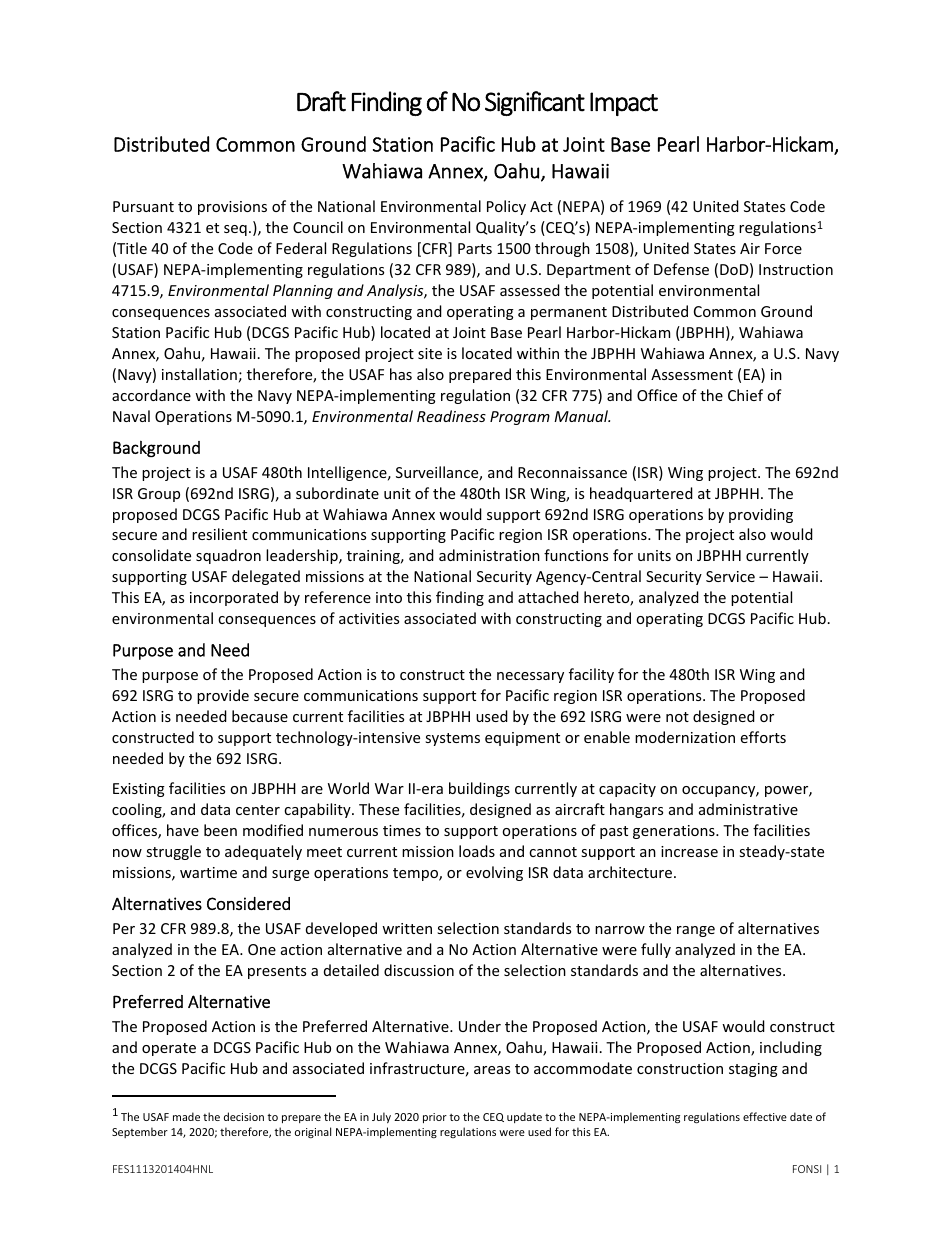  Describe the element at coordinates (186, 1116) in the image. I see `made` at that location.
